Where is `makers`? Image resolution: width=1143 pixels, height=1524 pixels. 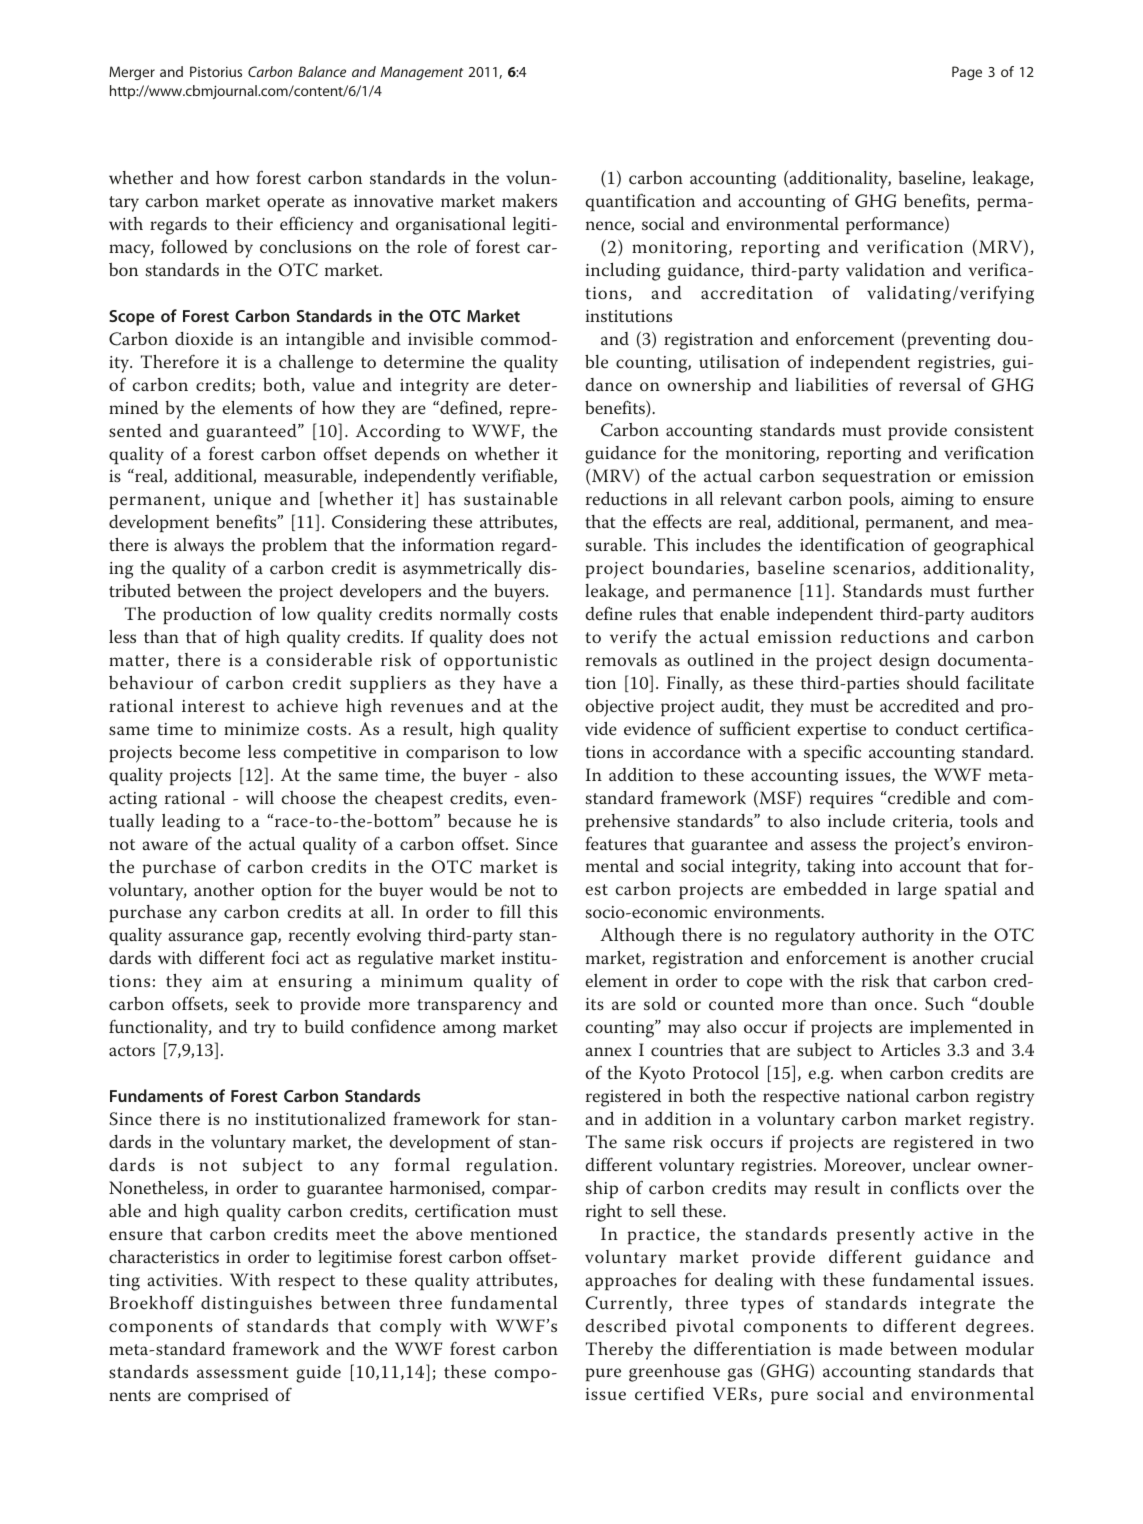
makers is located at coordinates (529, 200).
